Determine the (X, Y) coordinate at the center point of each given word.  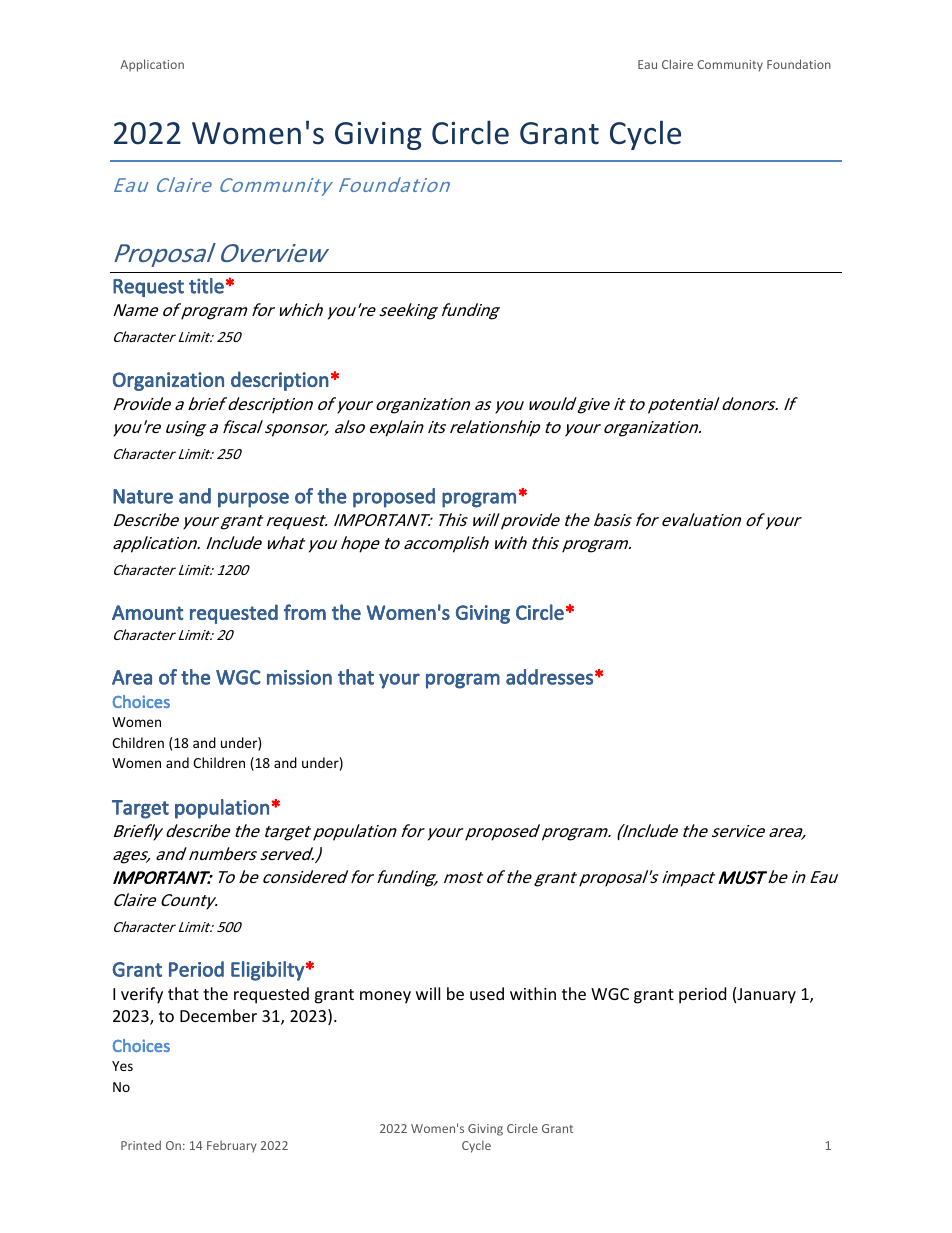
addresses (549, 677)
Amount (147, 612)
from (305, 612)
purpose (253, 500)
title (206, 286)
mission (299, 677)
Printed (141, 1145)
